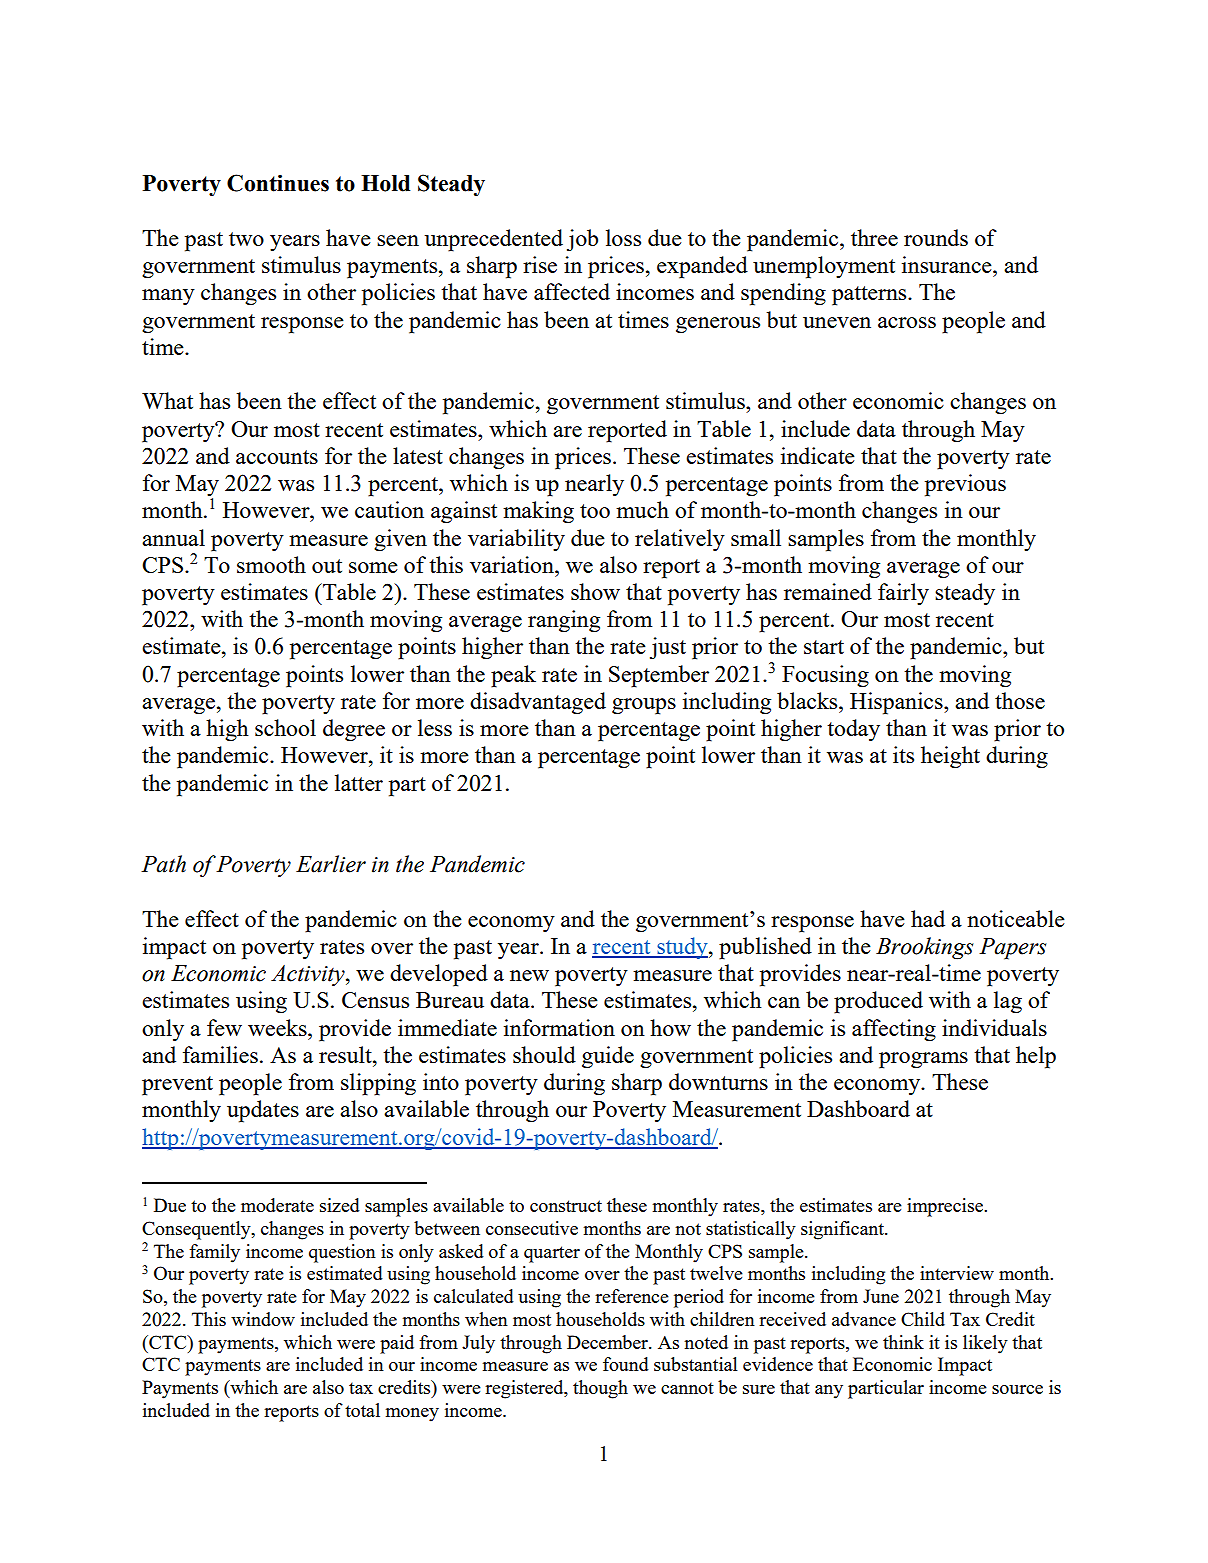 The width and height of the document is (1208, 1563). Describe the element at coordinates (285, 727) in the document. I see `school` at that location.
